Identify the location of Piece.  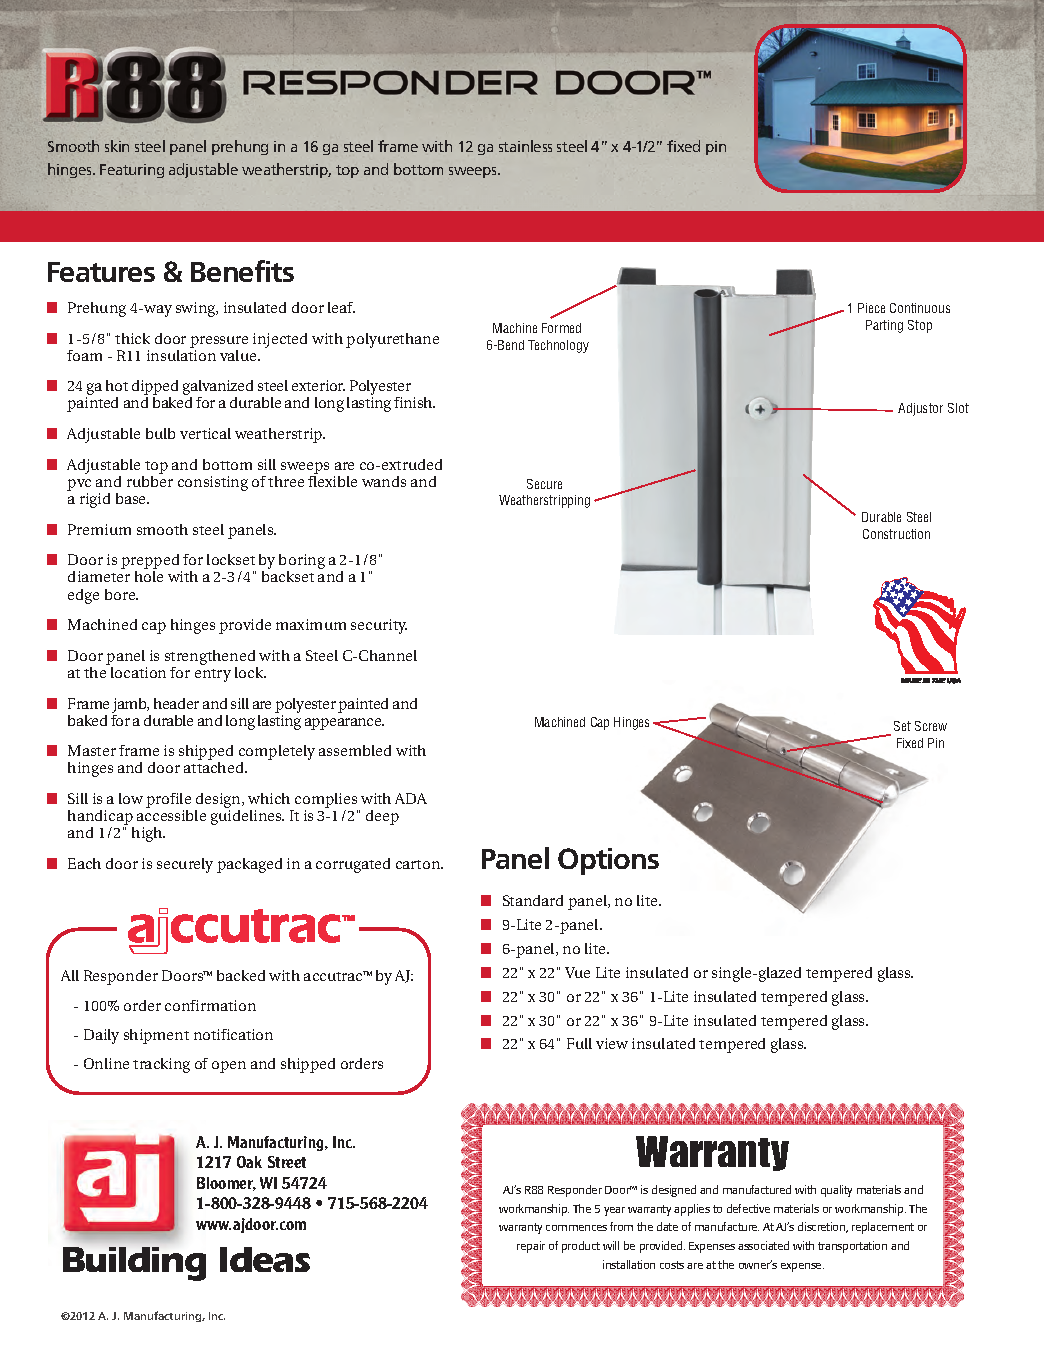
(871, 308).
